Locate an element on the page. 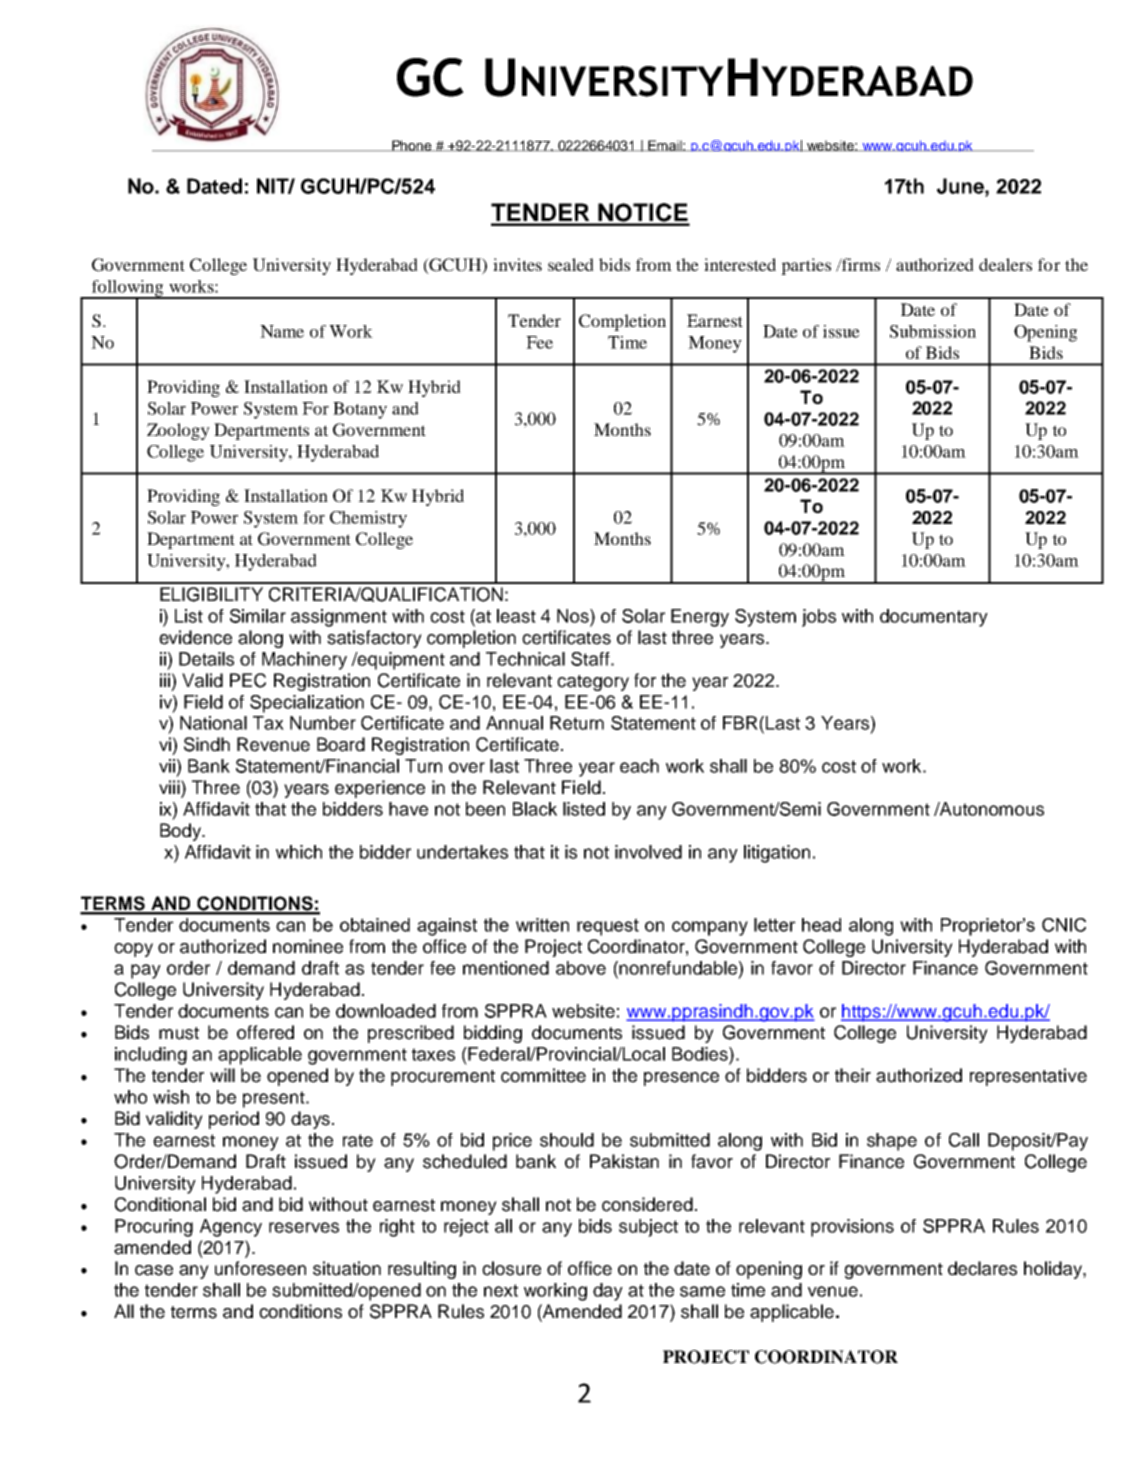  documentary is located at coordinates (934, 618).
